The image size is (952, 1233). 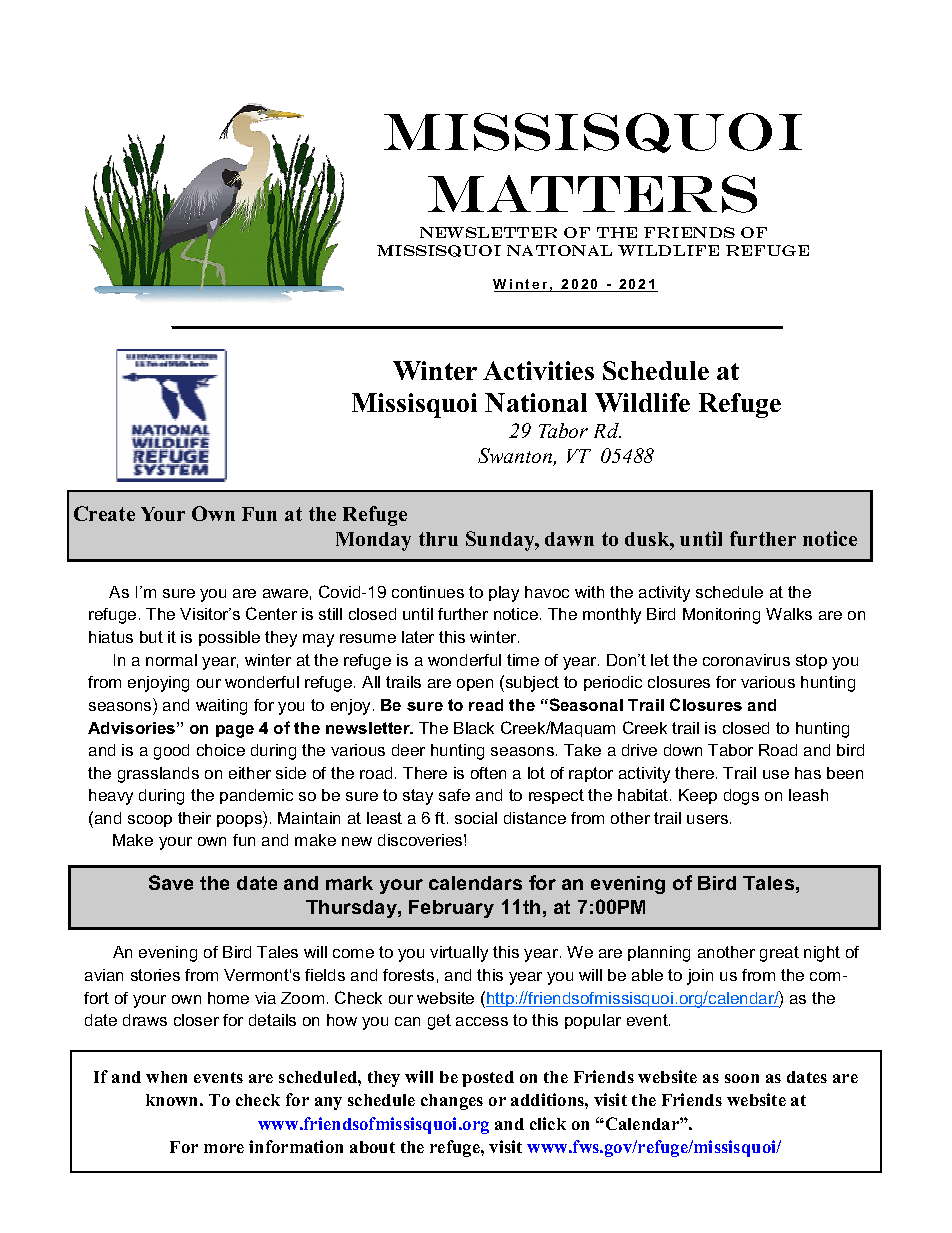 What do you see at coordinates (592, 194) in the screenshot?
I see `Matters` at bounding box center [592, 194].
